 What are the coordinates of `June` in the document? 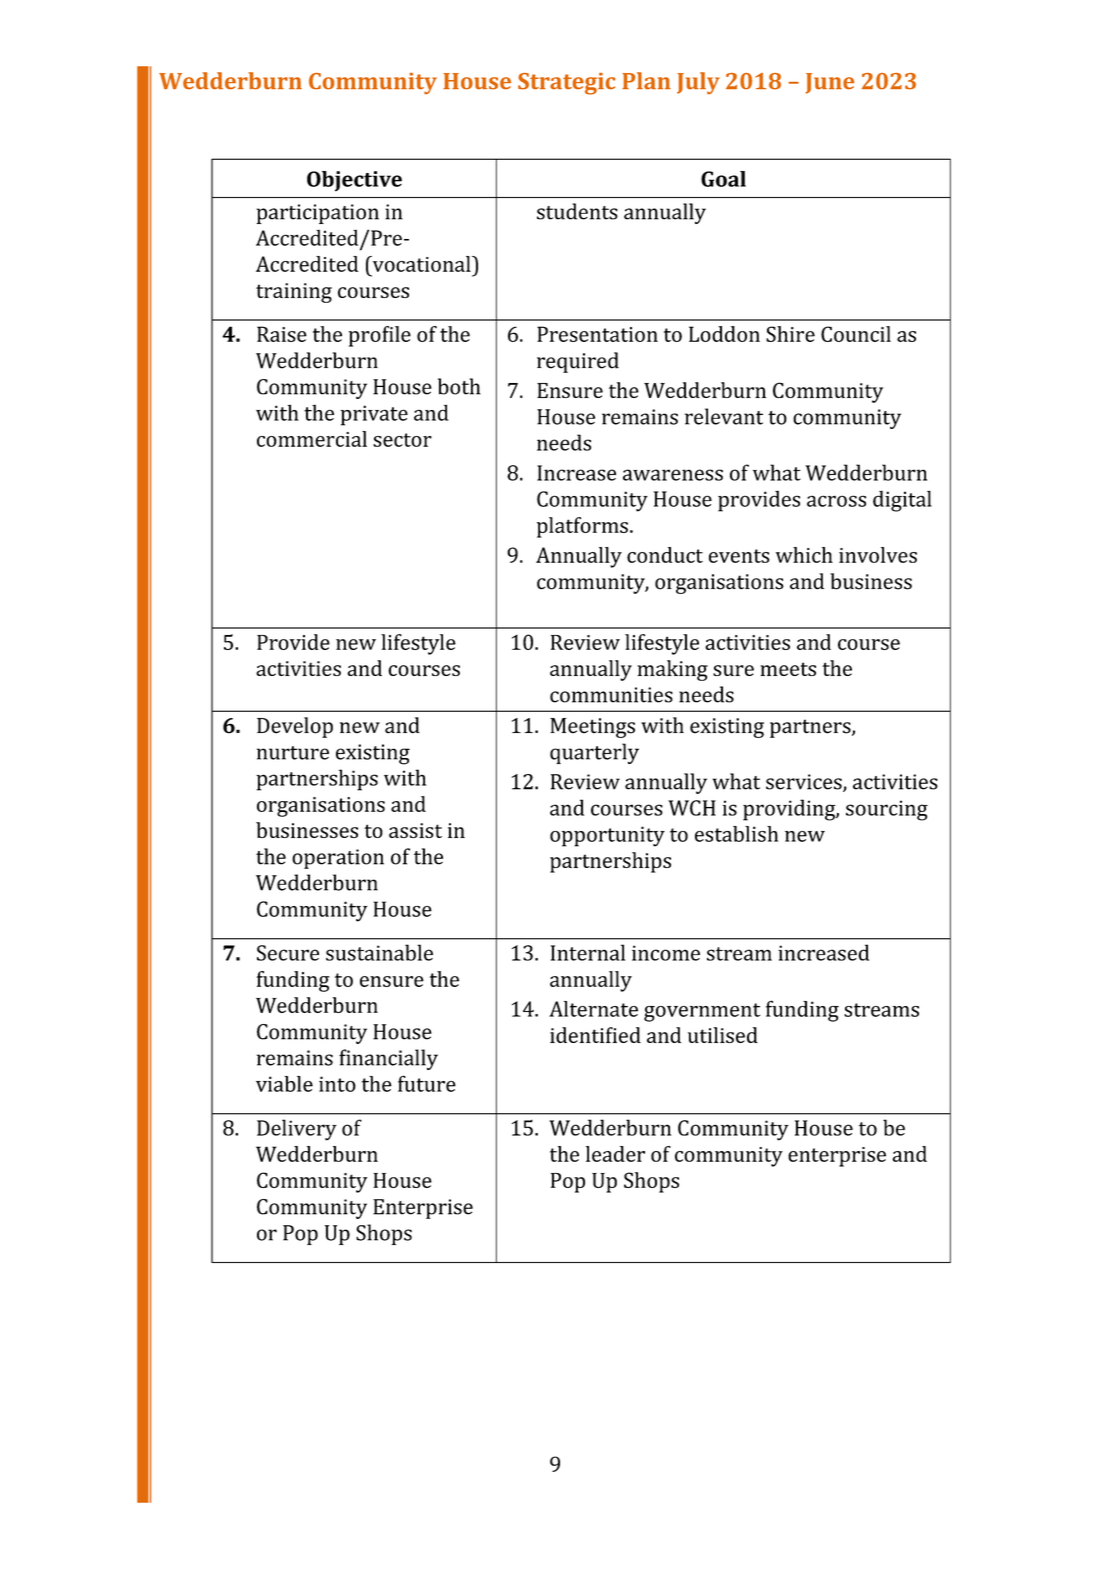 It's located at (830, 83).
